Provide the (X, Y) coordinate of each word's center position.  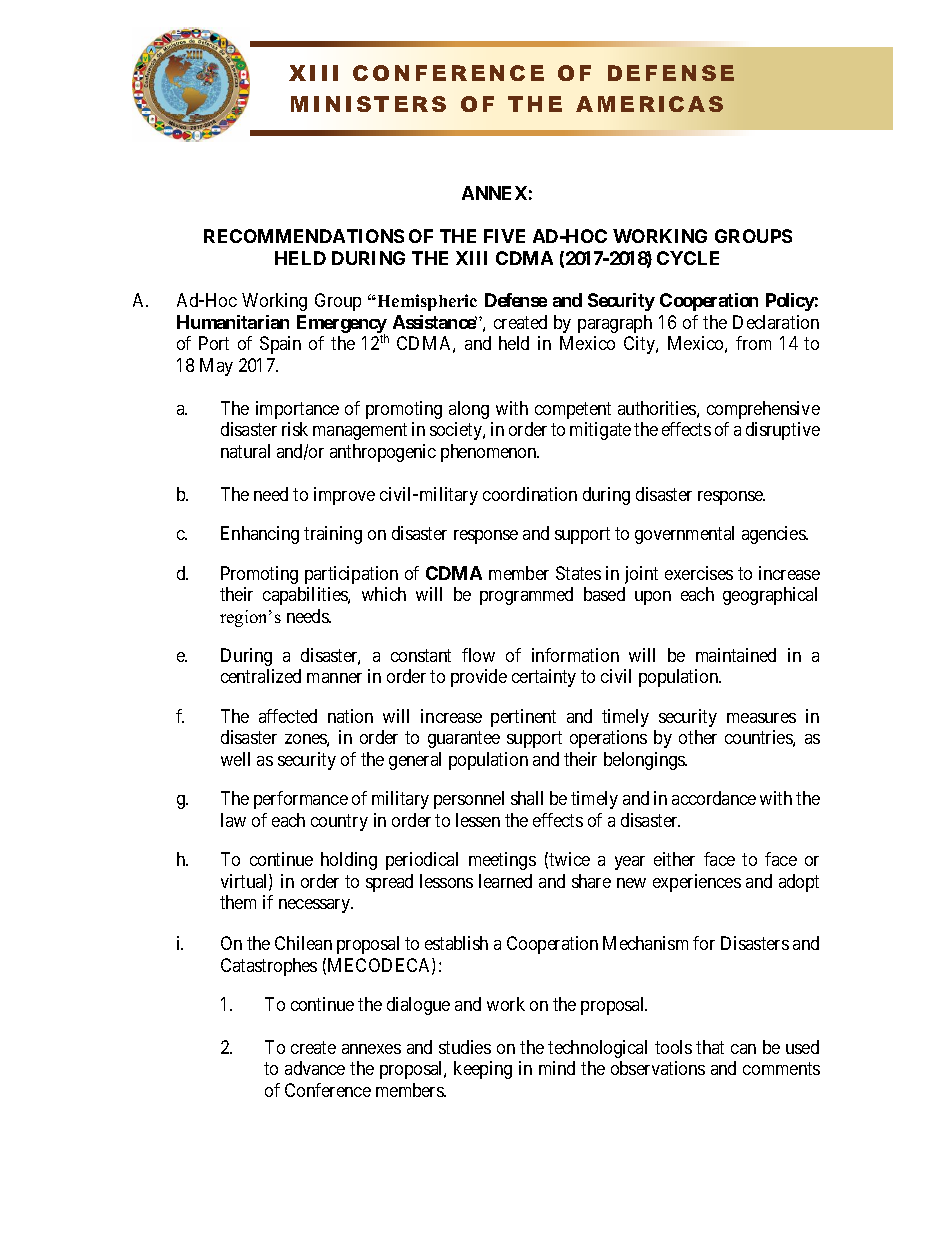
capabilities (306, 596)
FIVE (504, 236)
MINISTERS (368, 104)
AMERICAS (649, 104)
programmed (526, 596)
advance (315, 1068)
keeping (483, 1070)
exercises (699, 573)
